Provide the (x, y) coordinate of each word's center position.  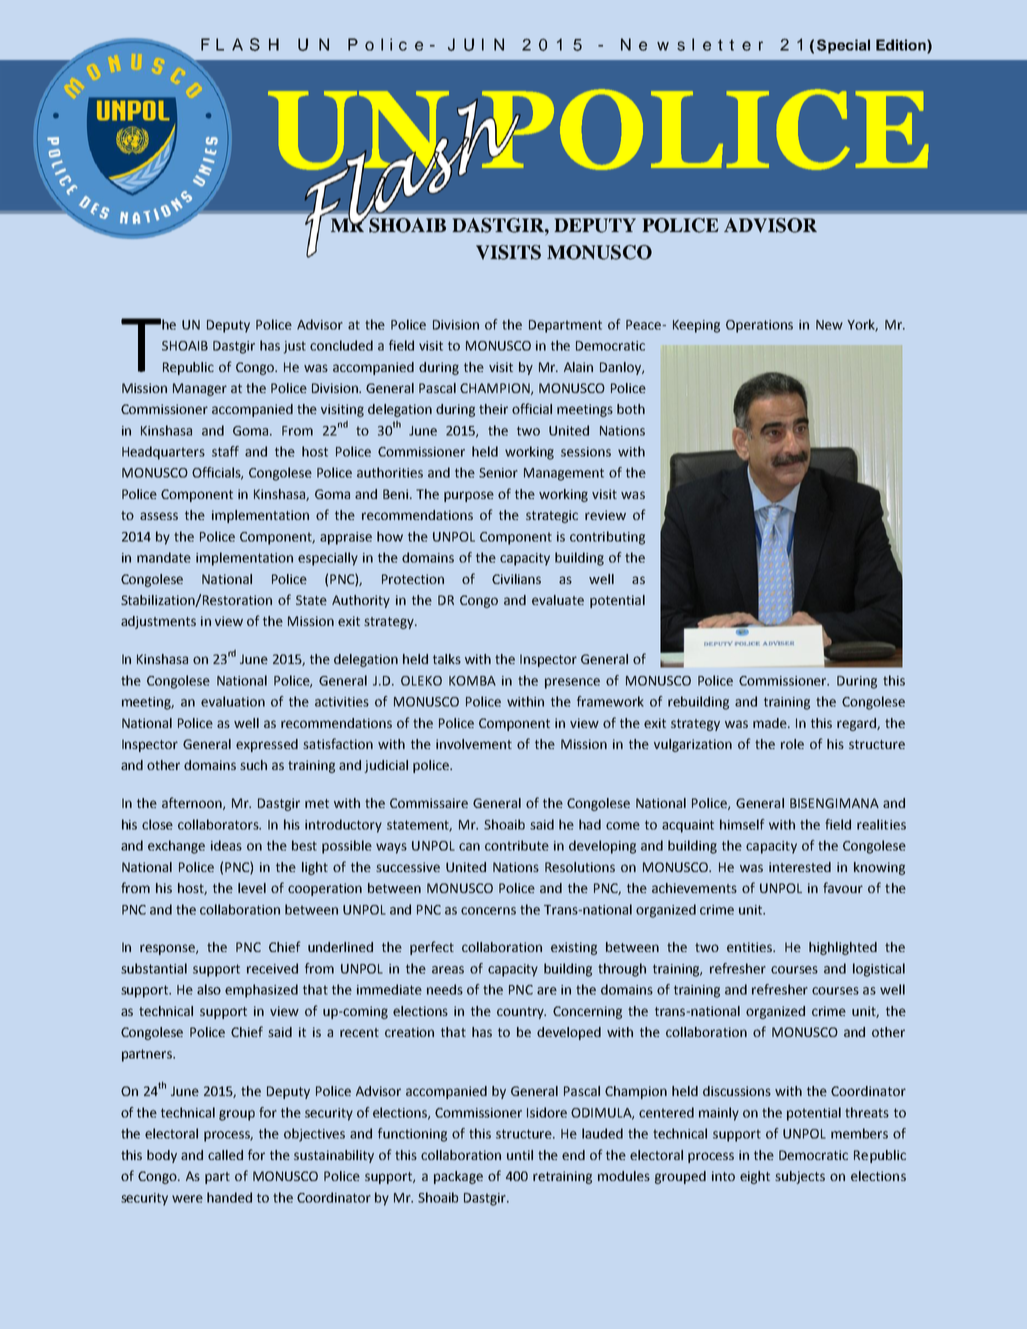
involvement (474, 744)
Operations (759, 326)
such (253, 765)
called (225, 1155)
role (792, 744)
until (520, 1155)
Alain (578, 367)
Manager (200, 389)
